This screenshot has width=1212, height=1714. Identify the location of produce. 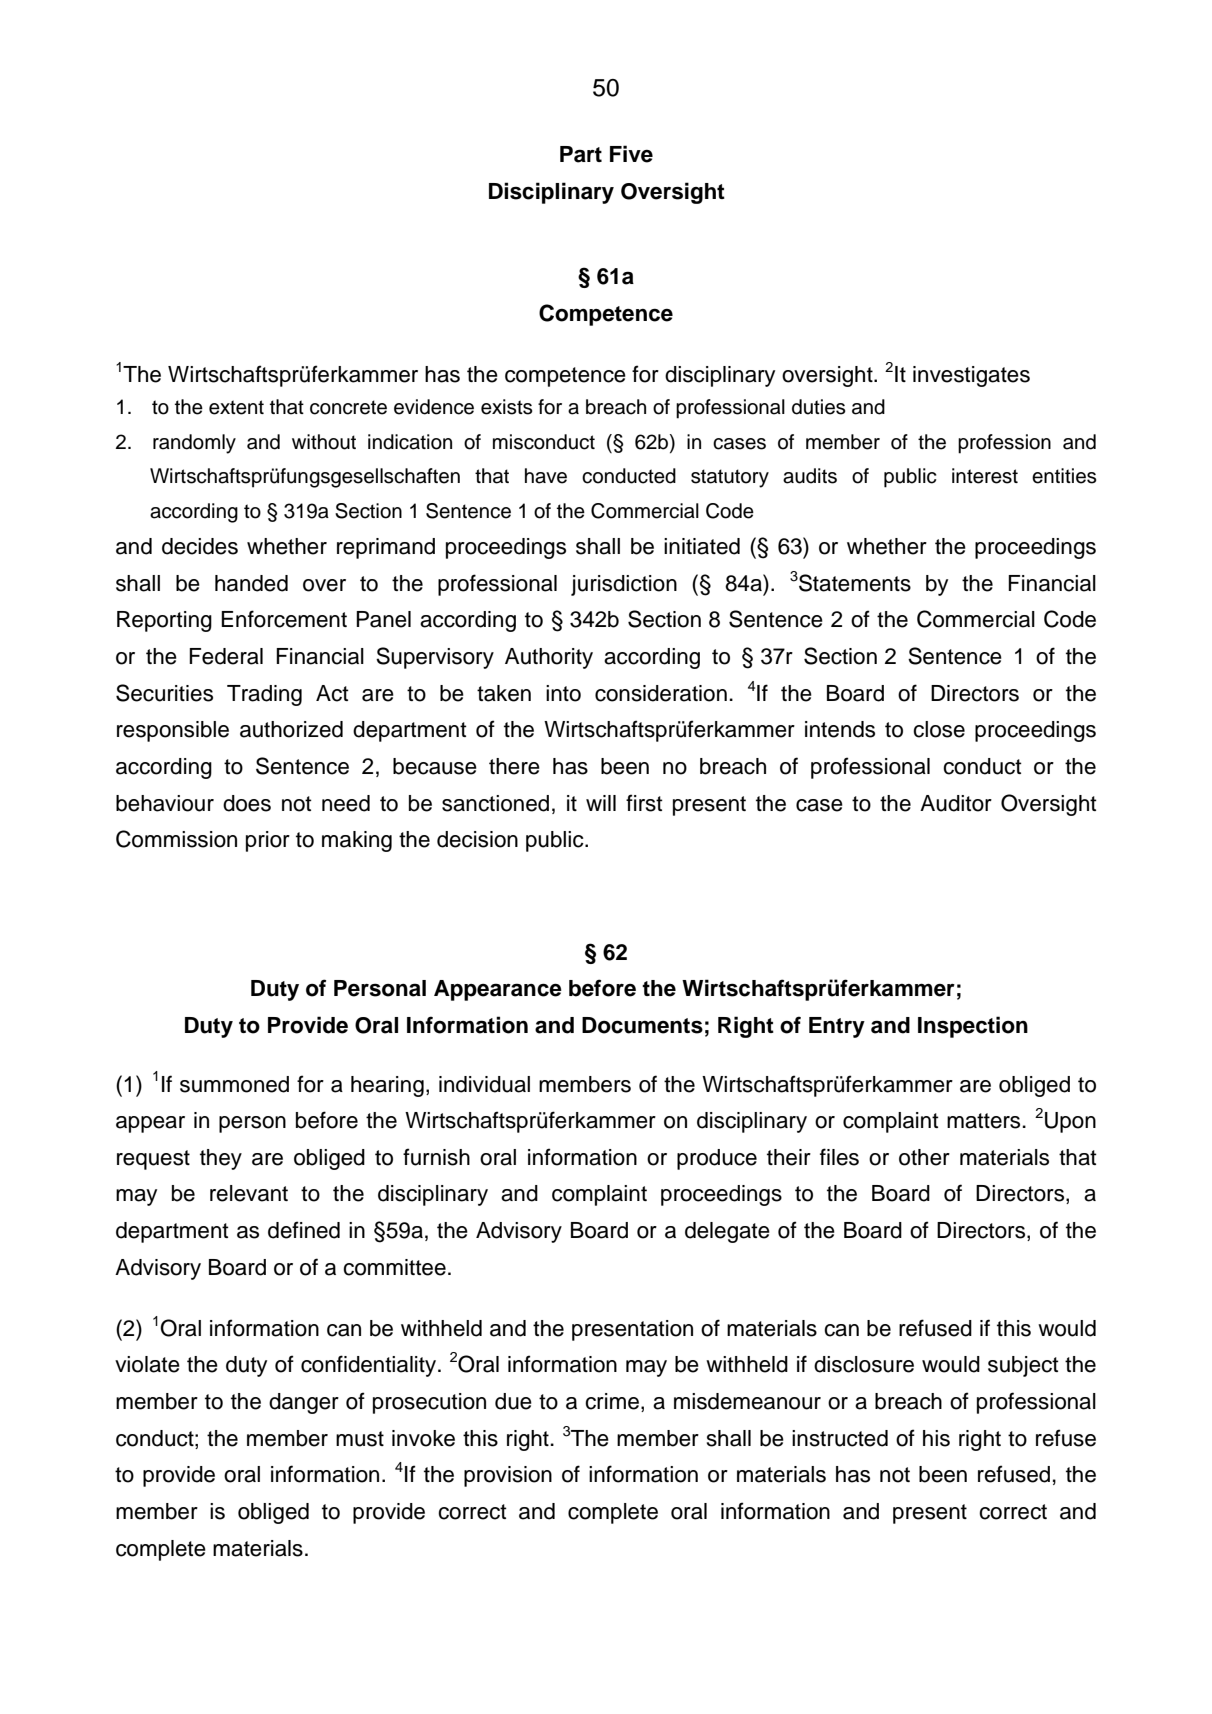
(717, 1159).
